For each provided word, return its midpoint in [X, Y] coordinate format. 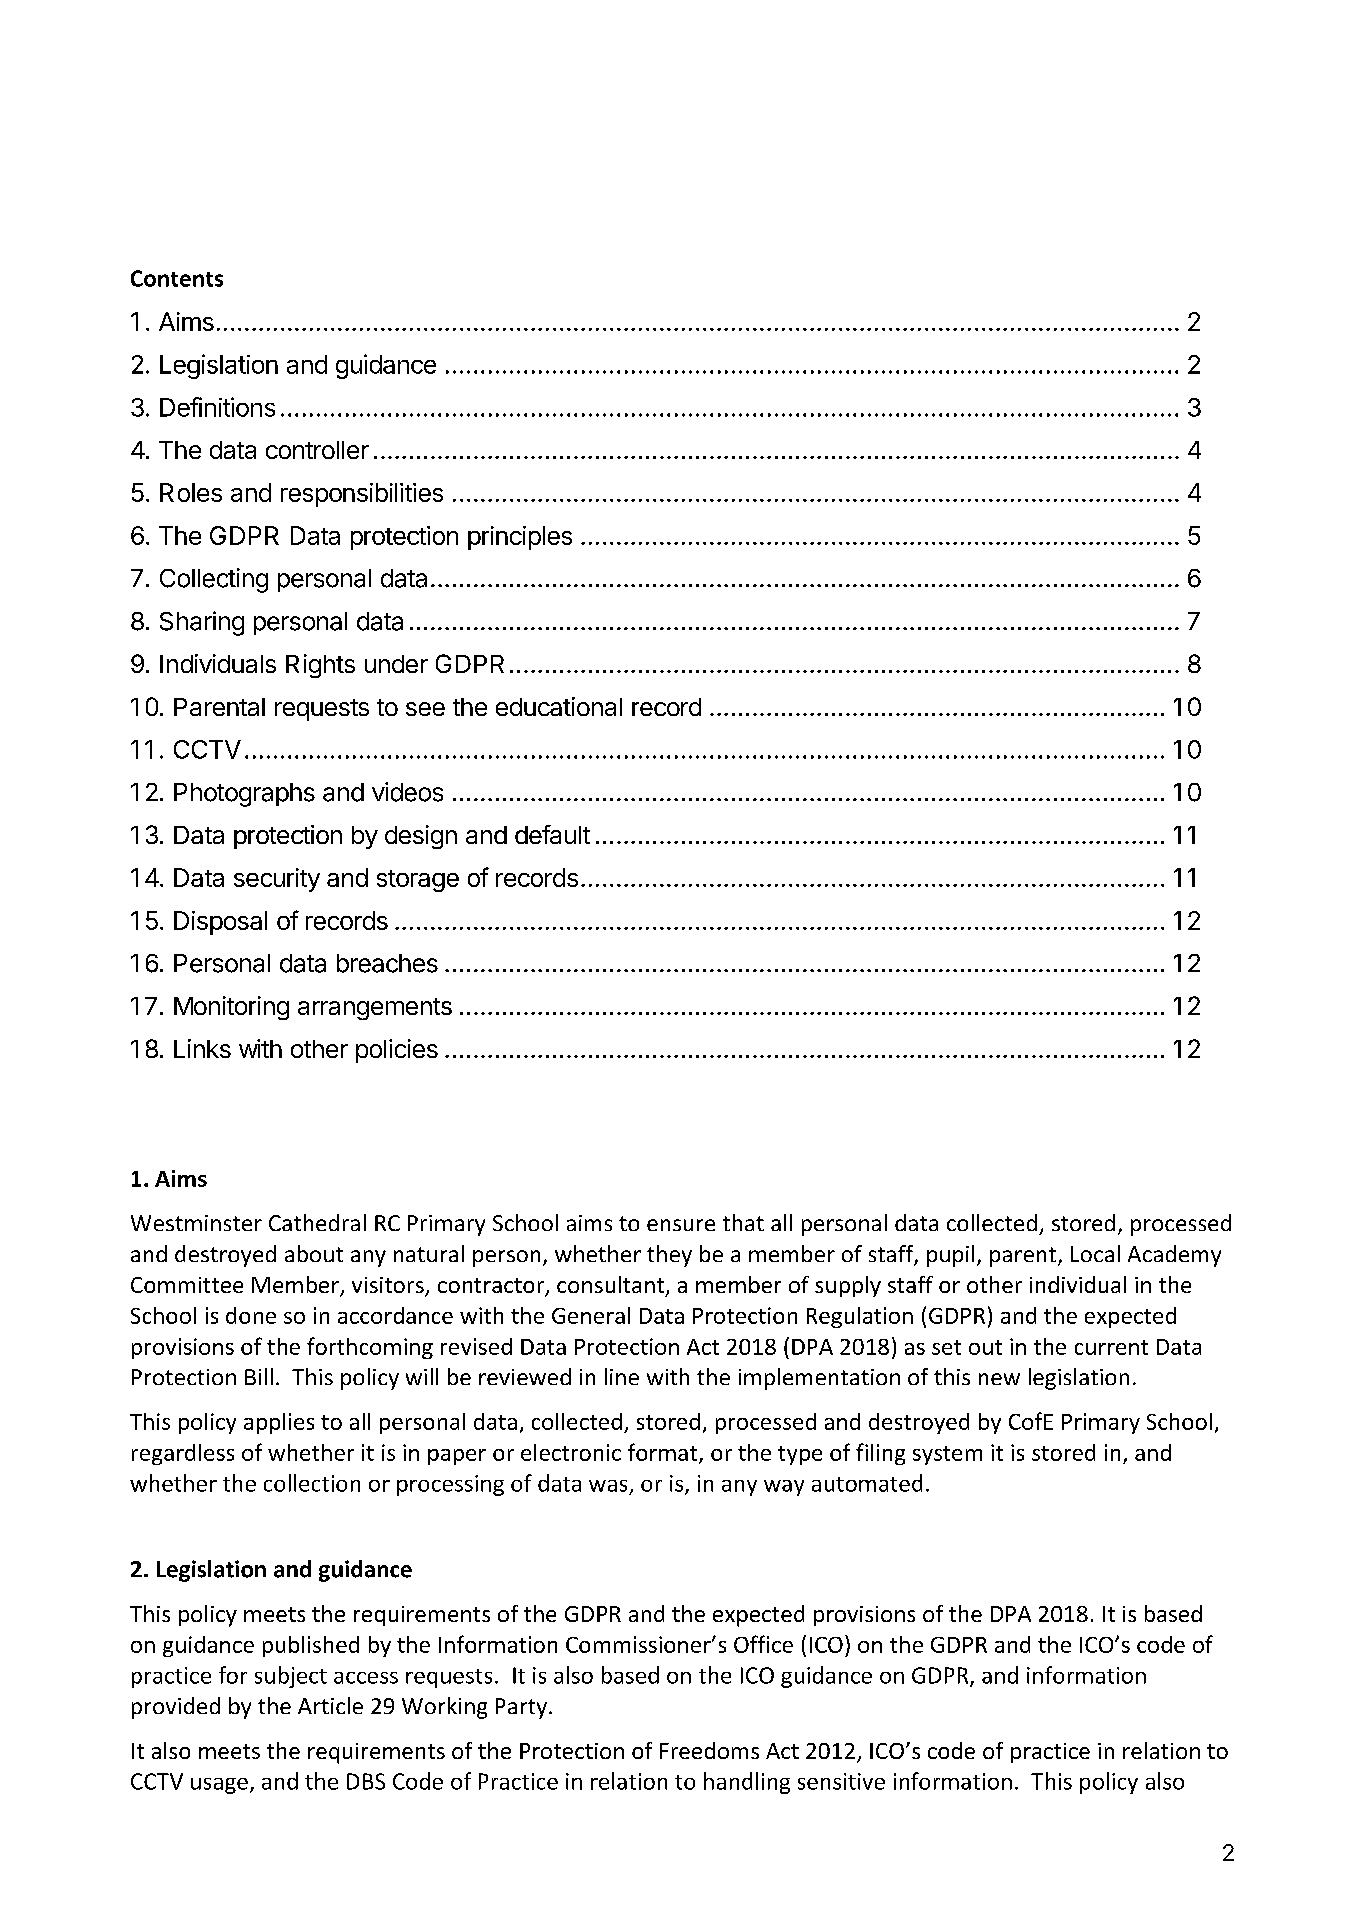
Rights [320, 666]
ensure [681, 1225]
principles [520, 538]
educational [559, 706]
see [425, 709]
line [622, 1376]
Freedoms [709, 1750]
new [999, 1379]
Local [1095, 1253]
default [552, 834]
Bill [259, 1376]
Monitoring [231, 1008]
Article [330, 1705]
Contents [177, 278]
